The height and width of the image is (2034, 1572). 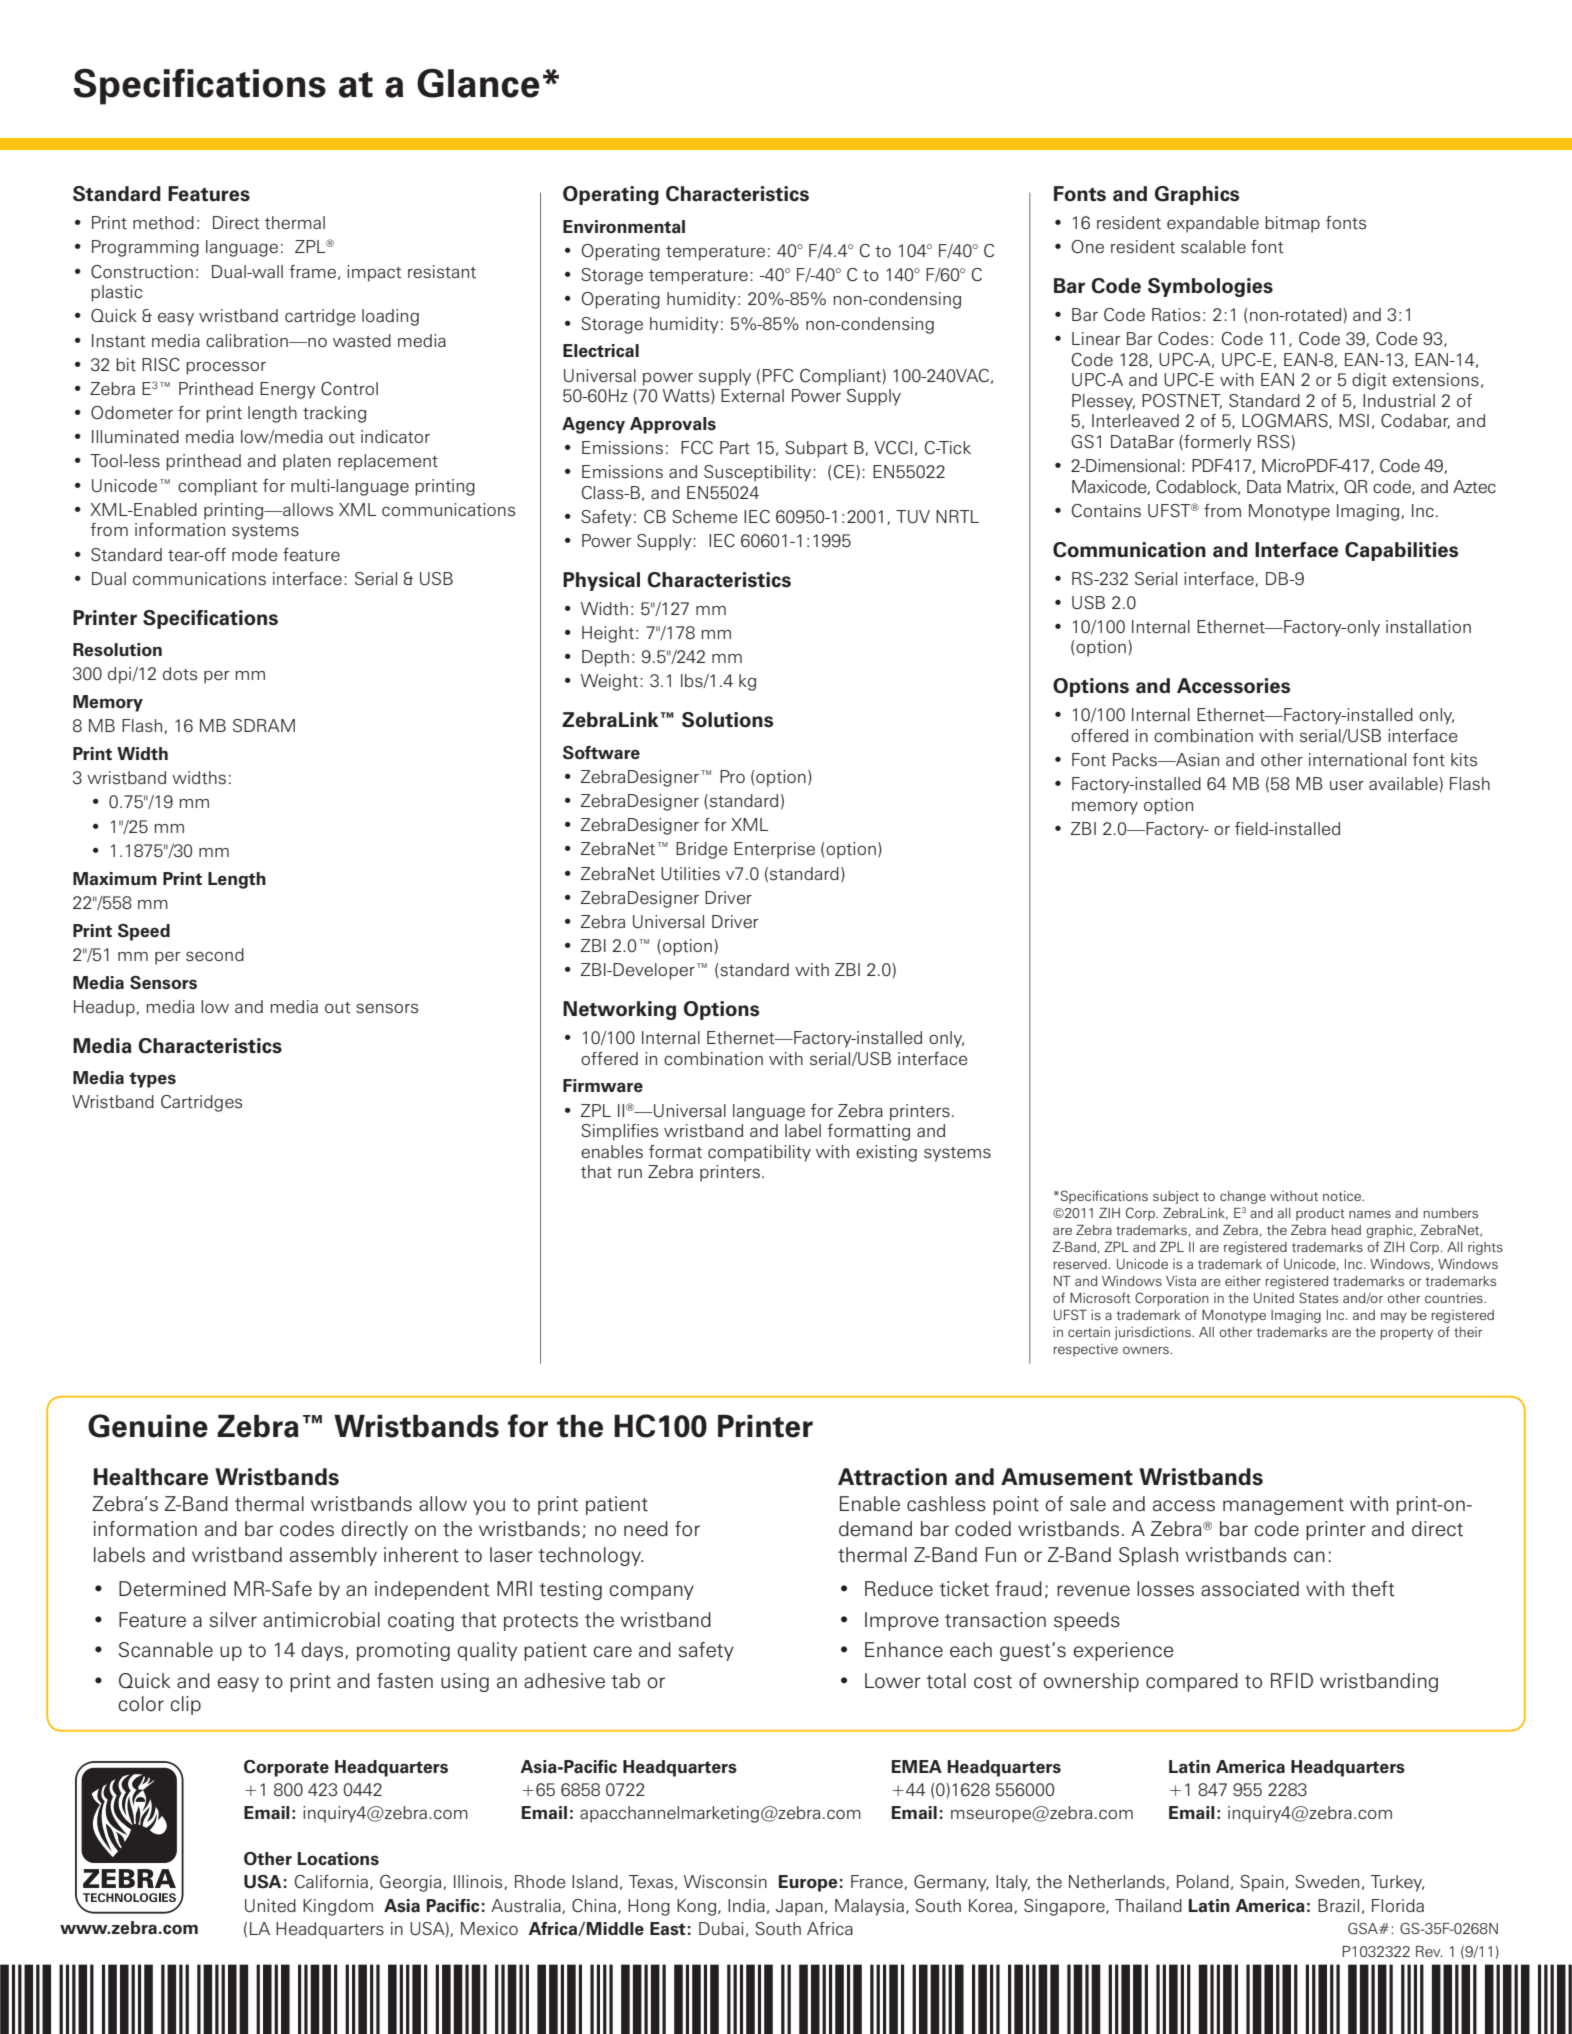 What do you see at coordinates (799, 1907) in the image?
I see `Japan` at bounding box center [799, 1907].
